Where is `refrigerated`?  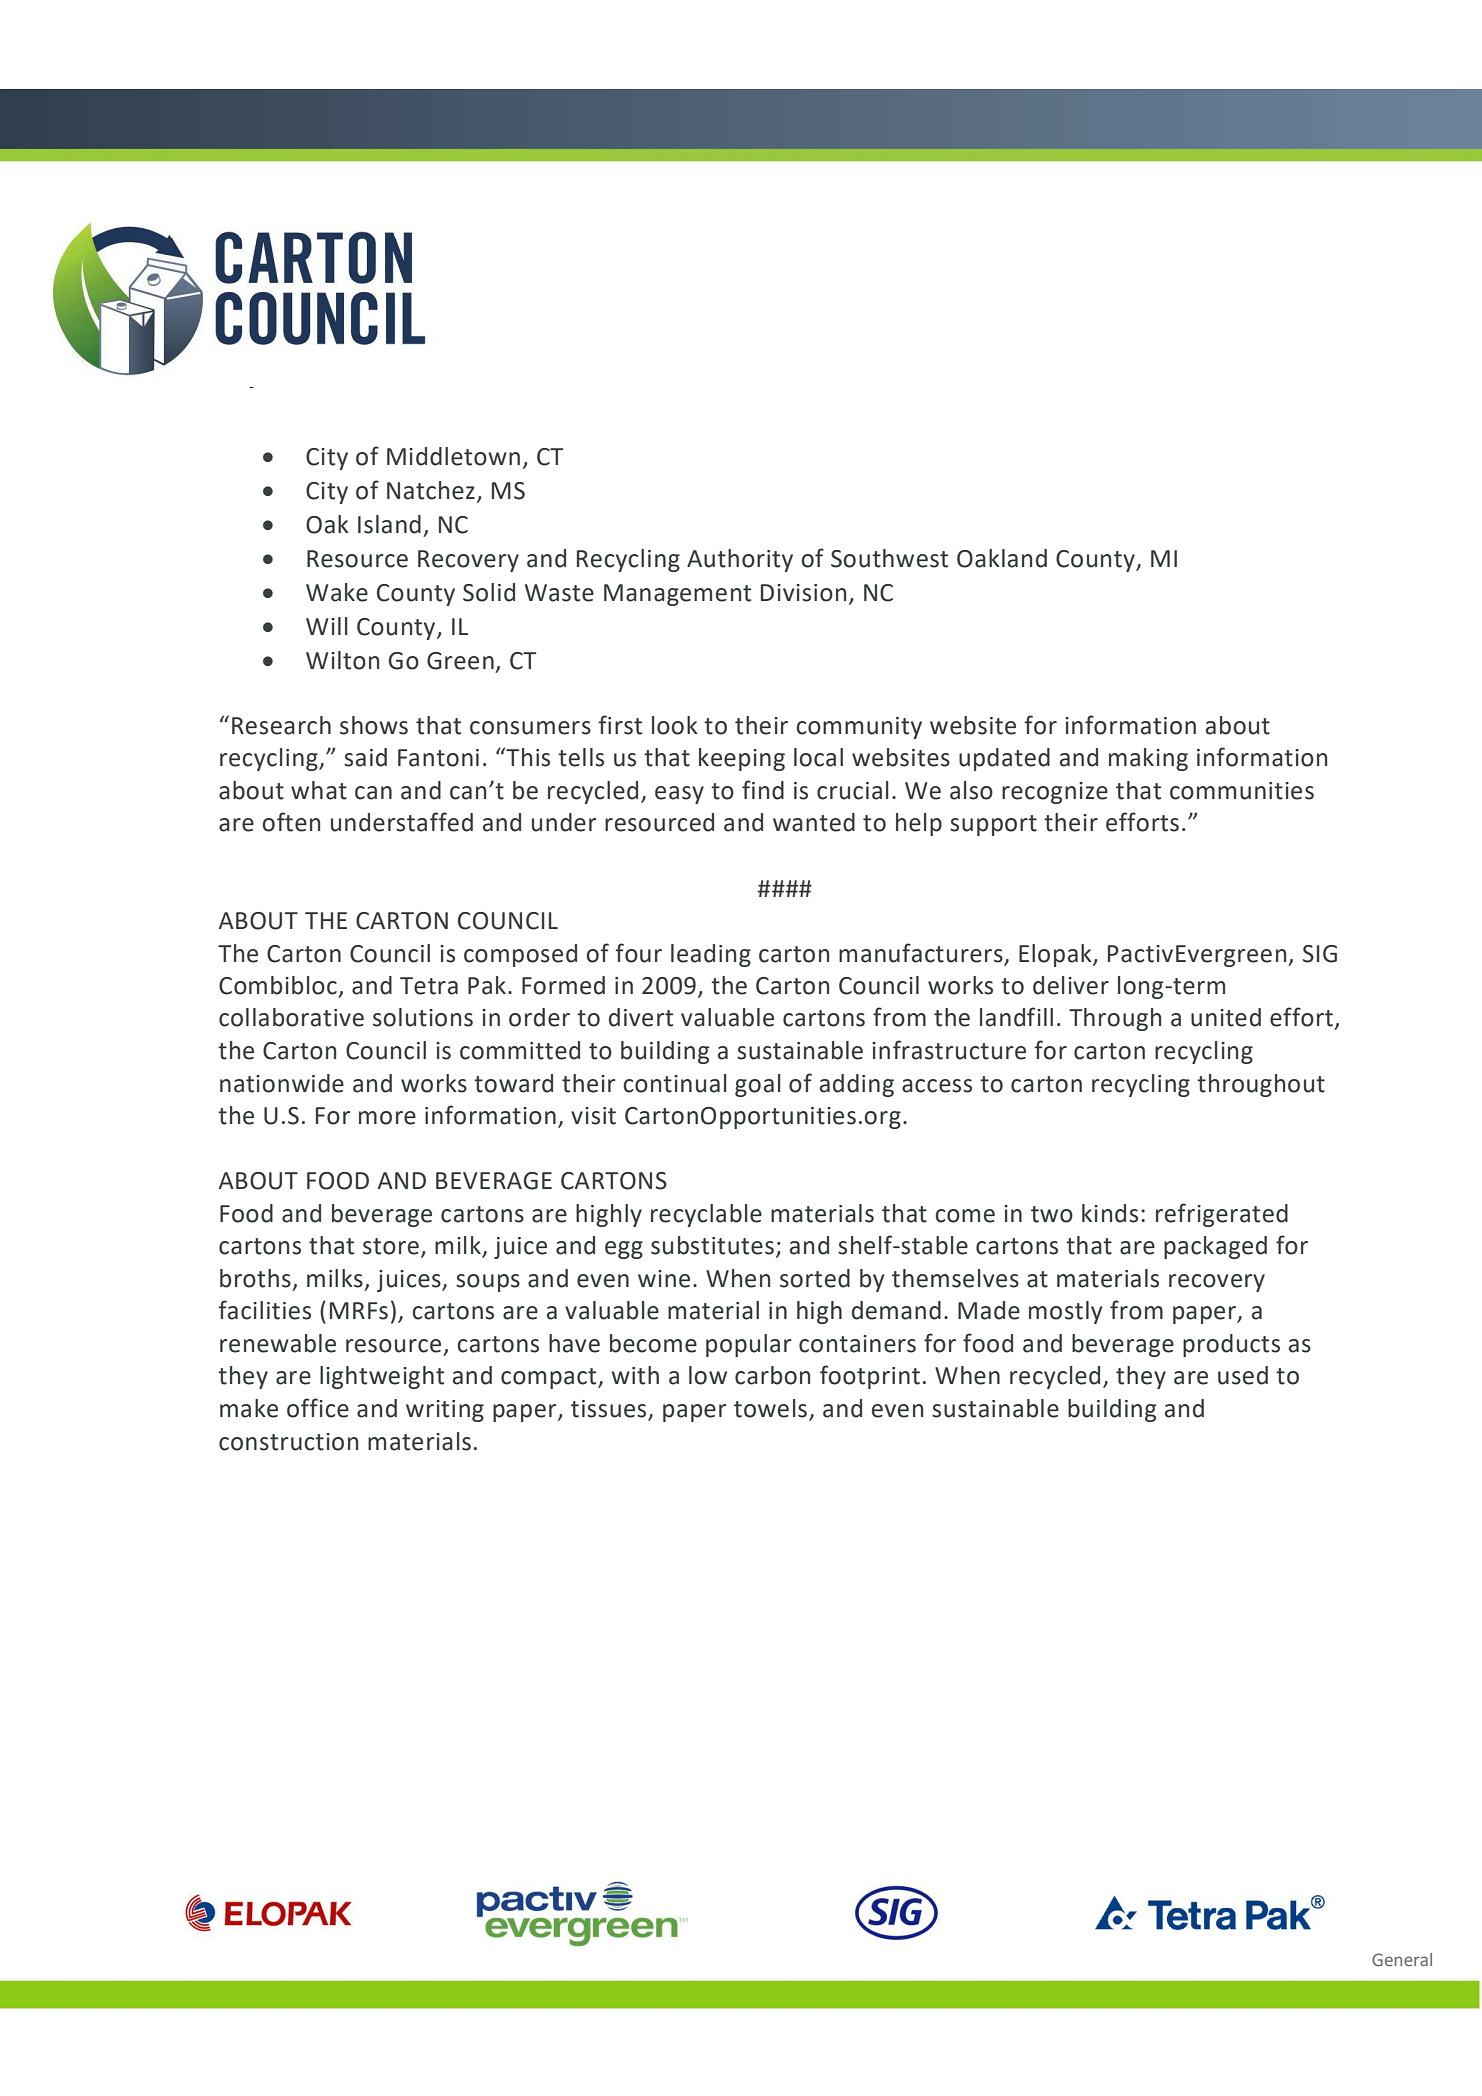 refrigerated is located at coordinates (1222, 1215).
